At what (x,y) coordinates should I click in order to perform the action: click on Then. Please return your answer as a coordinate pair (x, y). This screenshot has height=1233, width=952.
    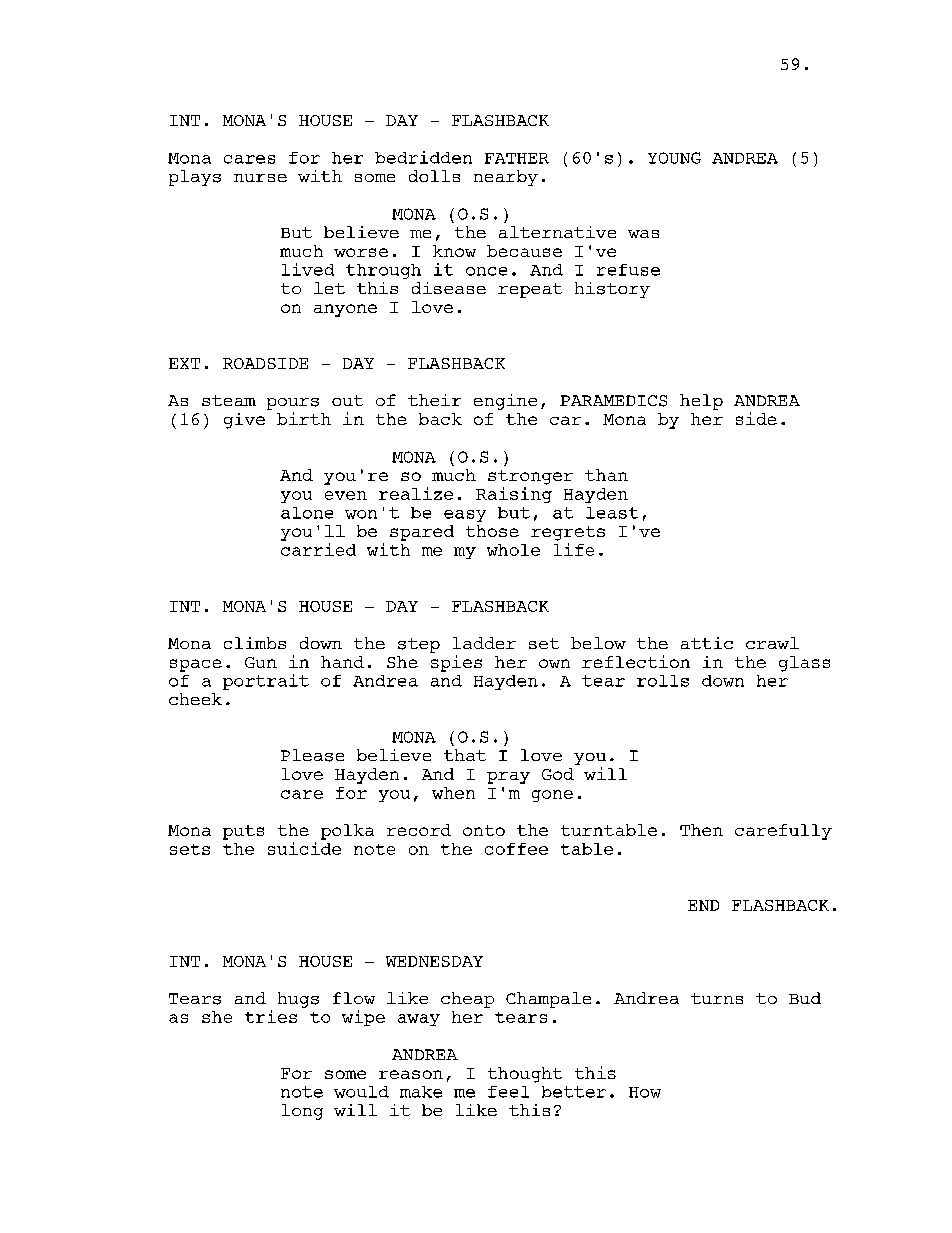
    Looking at the image, I should click on (701, 830).
